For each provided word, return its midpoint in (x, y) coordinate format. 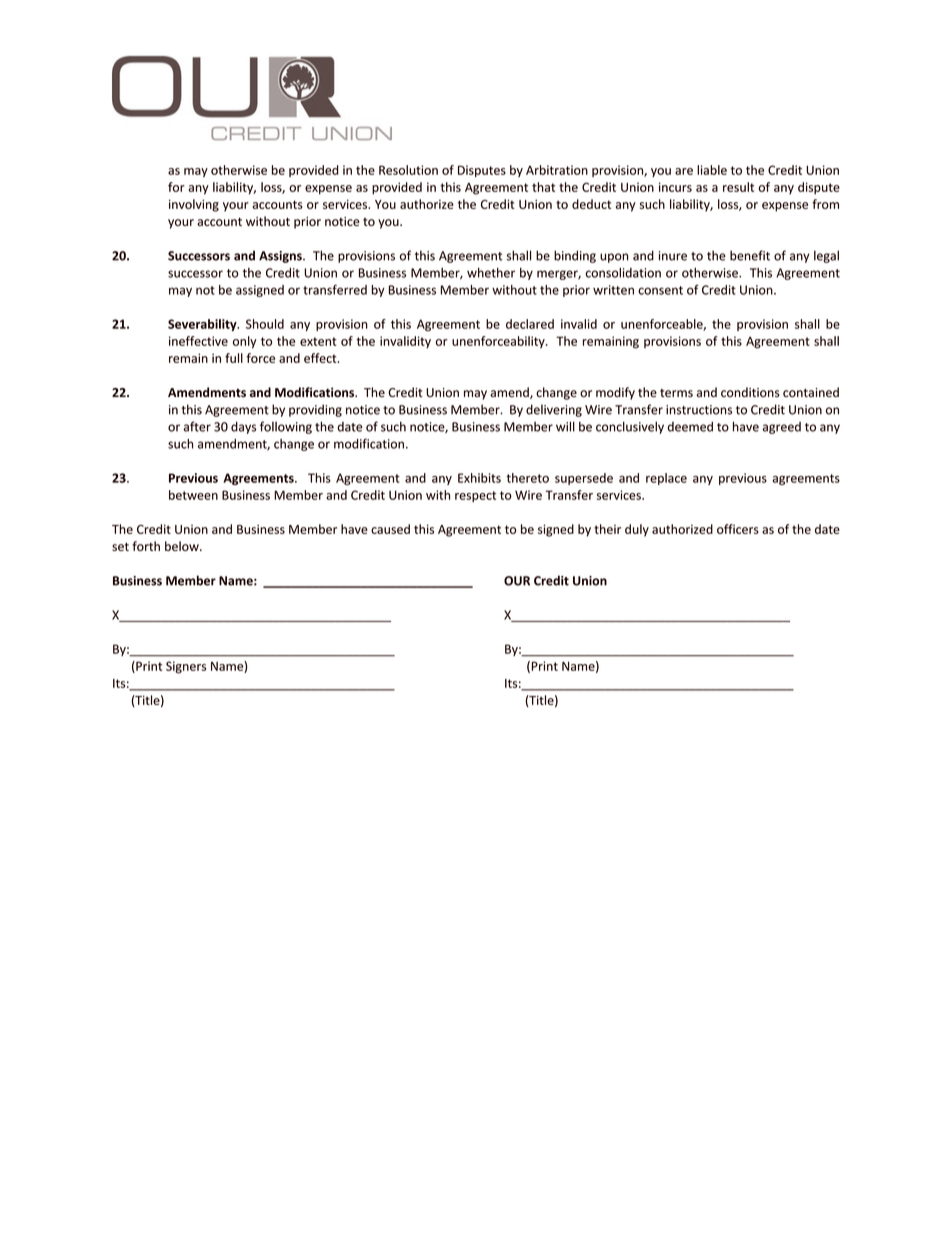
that (543, 187)
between (193, 495)
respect (475, 496)
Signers (186, 667)
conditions (750, 392)
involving (194, 205)
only (245, 342)
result (738, 187)
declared (530, 324)
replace (666, 479)
